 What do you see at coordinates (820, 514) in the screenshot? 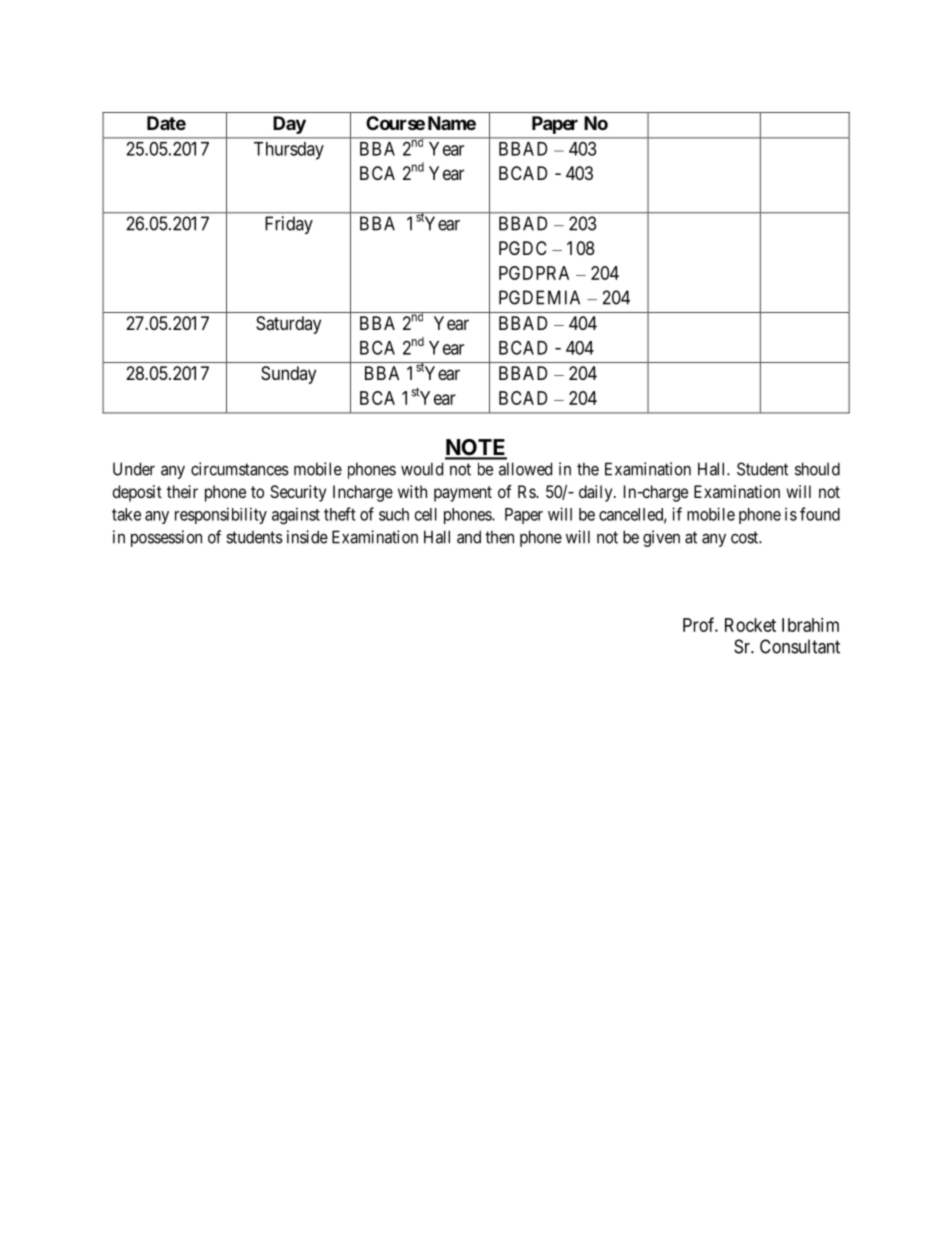
I see `found` at bounding box center [820, 514].
